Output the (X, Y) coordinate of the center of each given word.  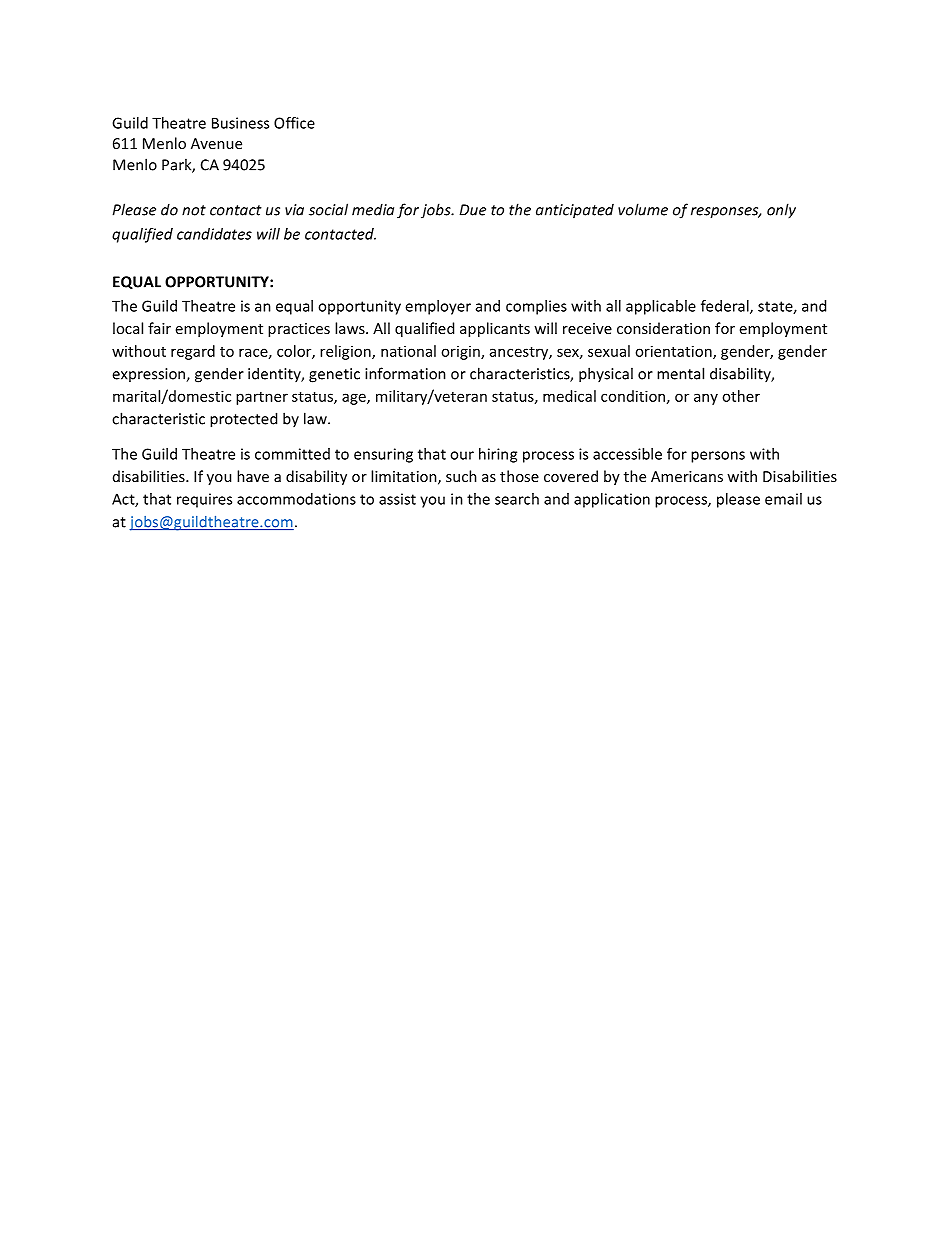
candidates (214, 234)
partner (262, 398)
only (781, 211)
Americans (687, 476)
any (706, 399)
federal (726, 307)
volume (643, 209)
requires (204, 500)
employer (438, 307)
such (461, 476)
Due (472, 210)
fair (159, 328)
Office (294, 123)
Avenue (216, 143)
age (355, 399)
